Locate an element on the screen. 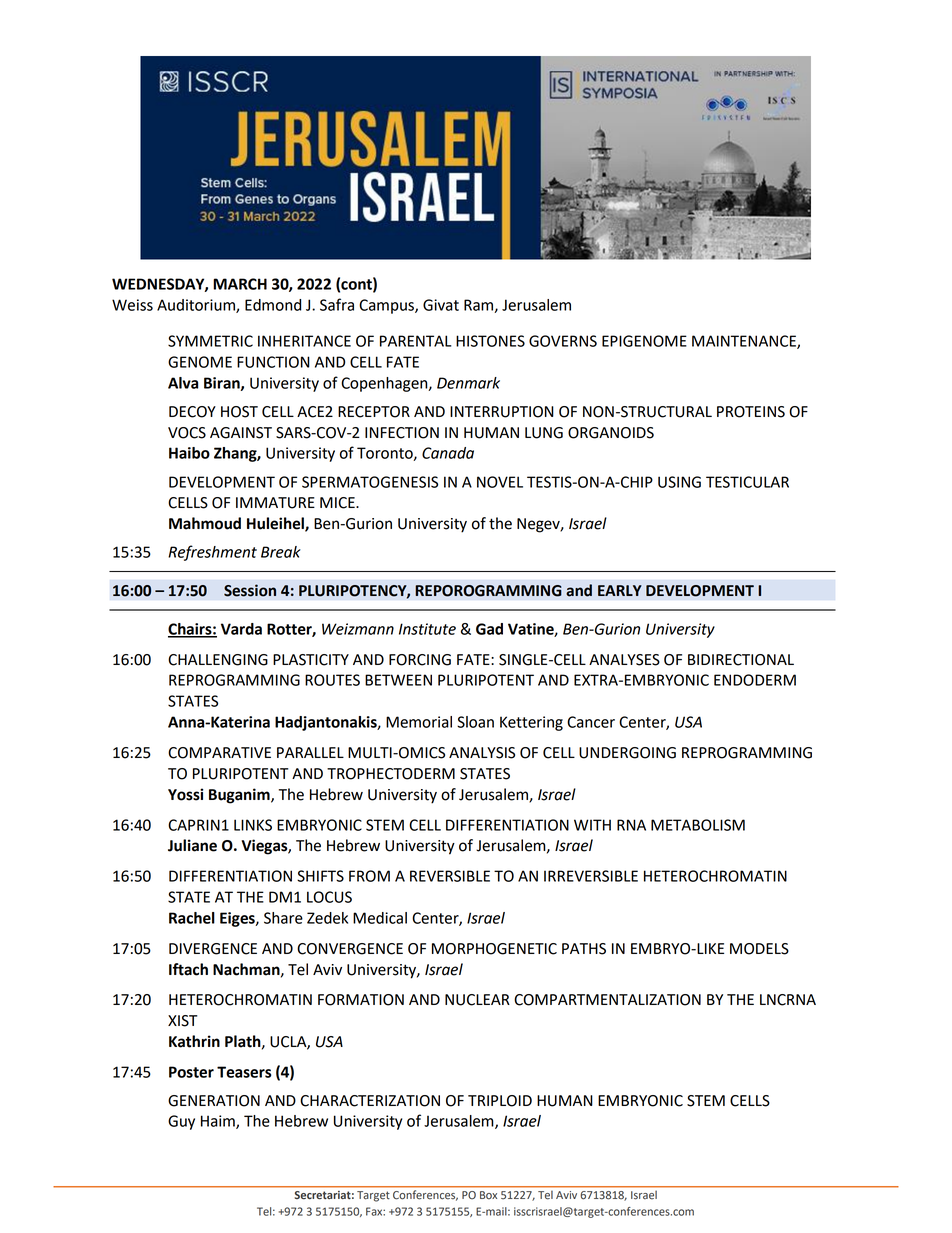  NOVEL is located at coordinates (500, 482).
